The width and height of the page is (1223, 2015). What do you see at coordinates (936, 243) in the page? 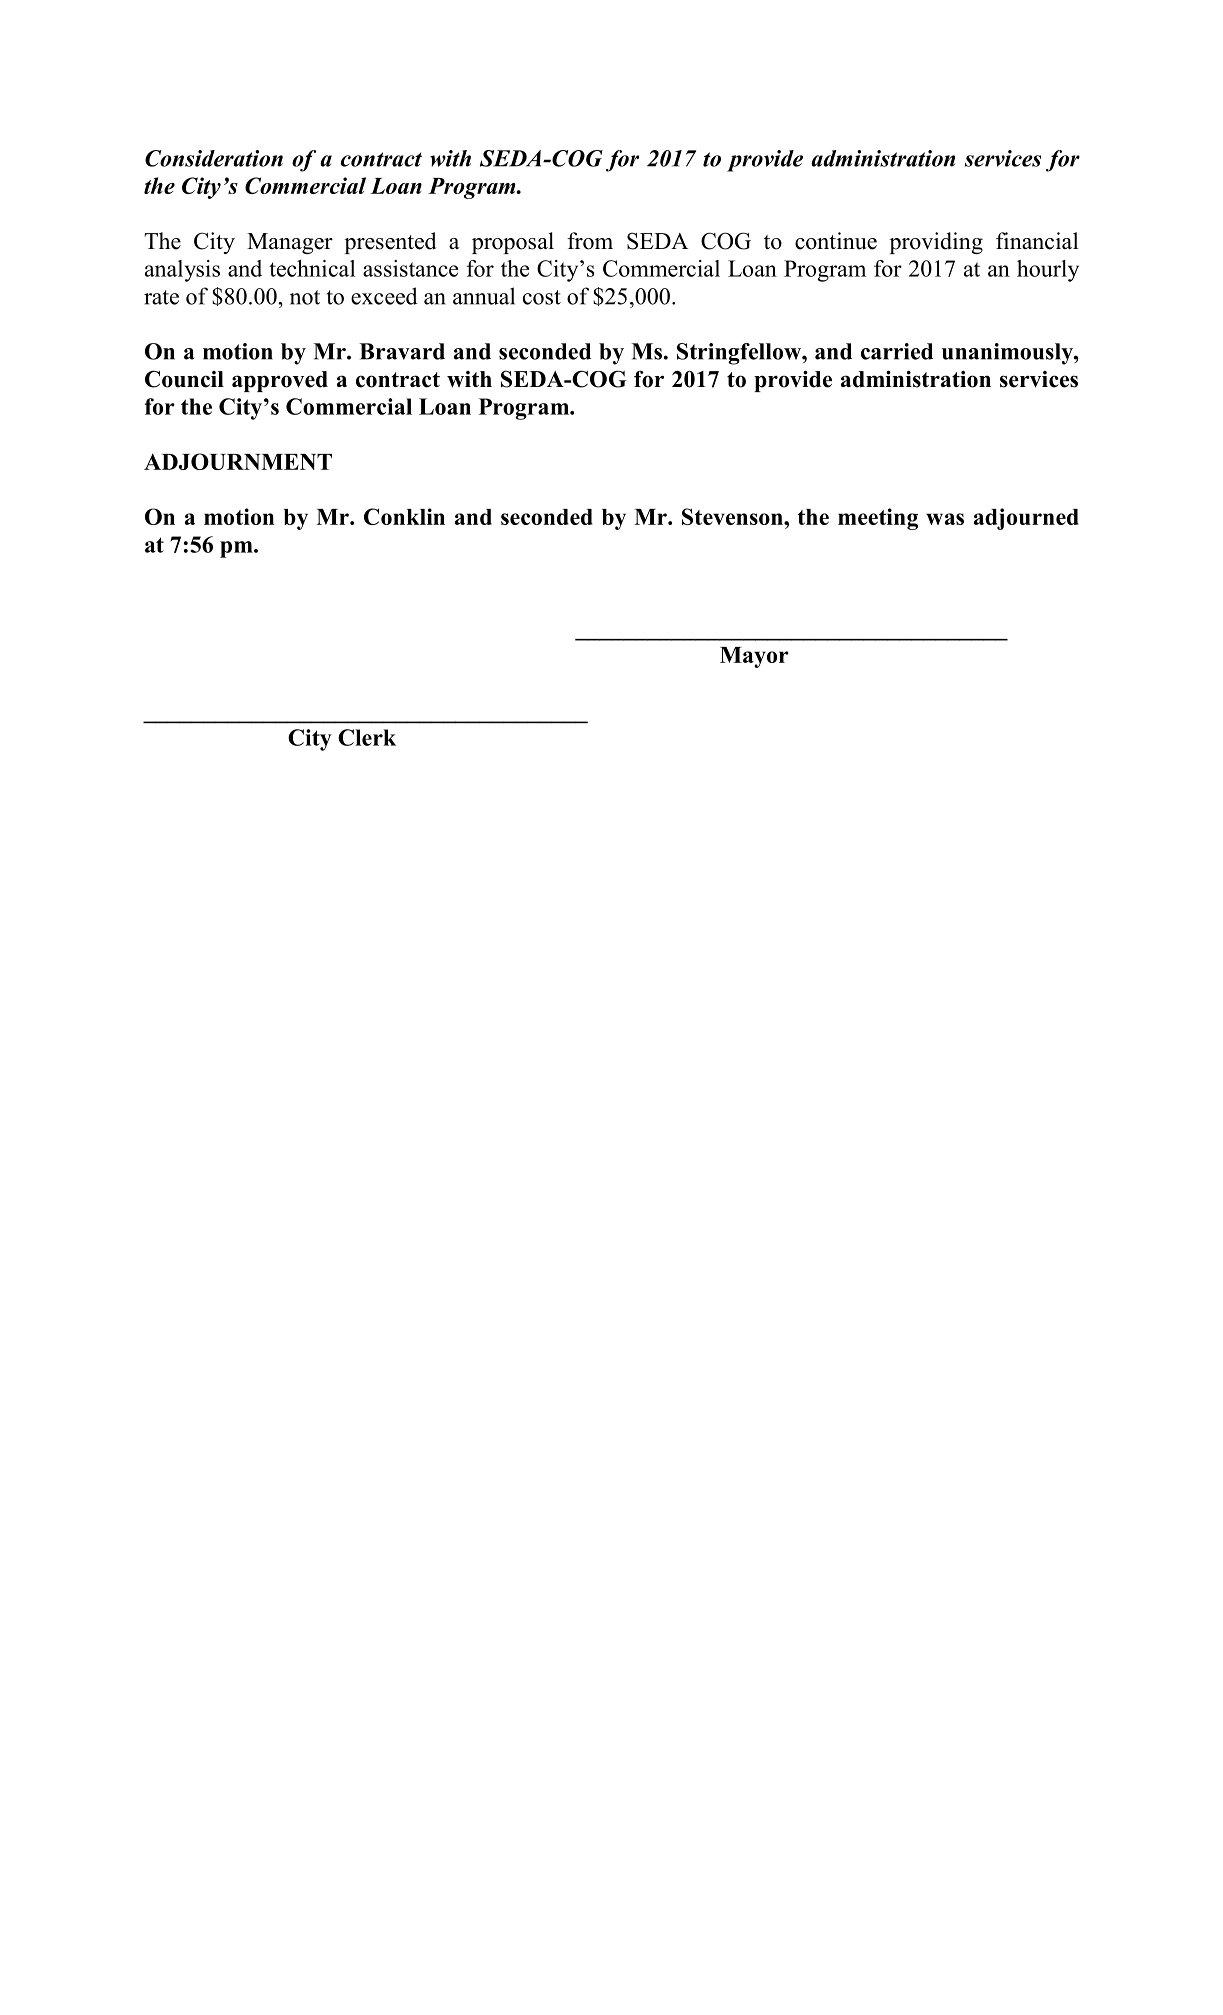
I see `providing` at bounding box center [936, 243].
